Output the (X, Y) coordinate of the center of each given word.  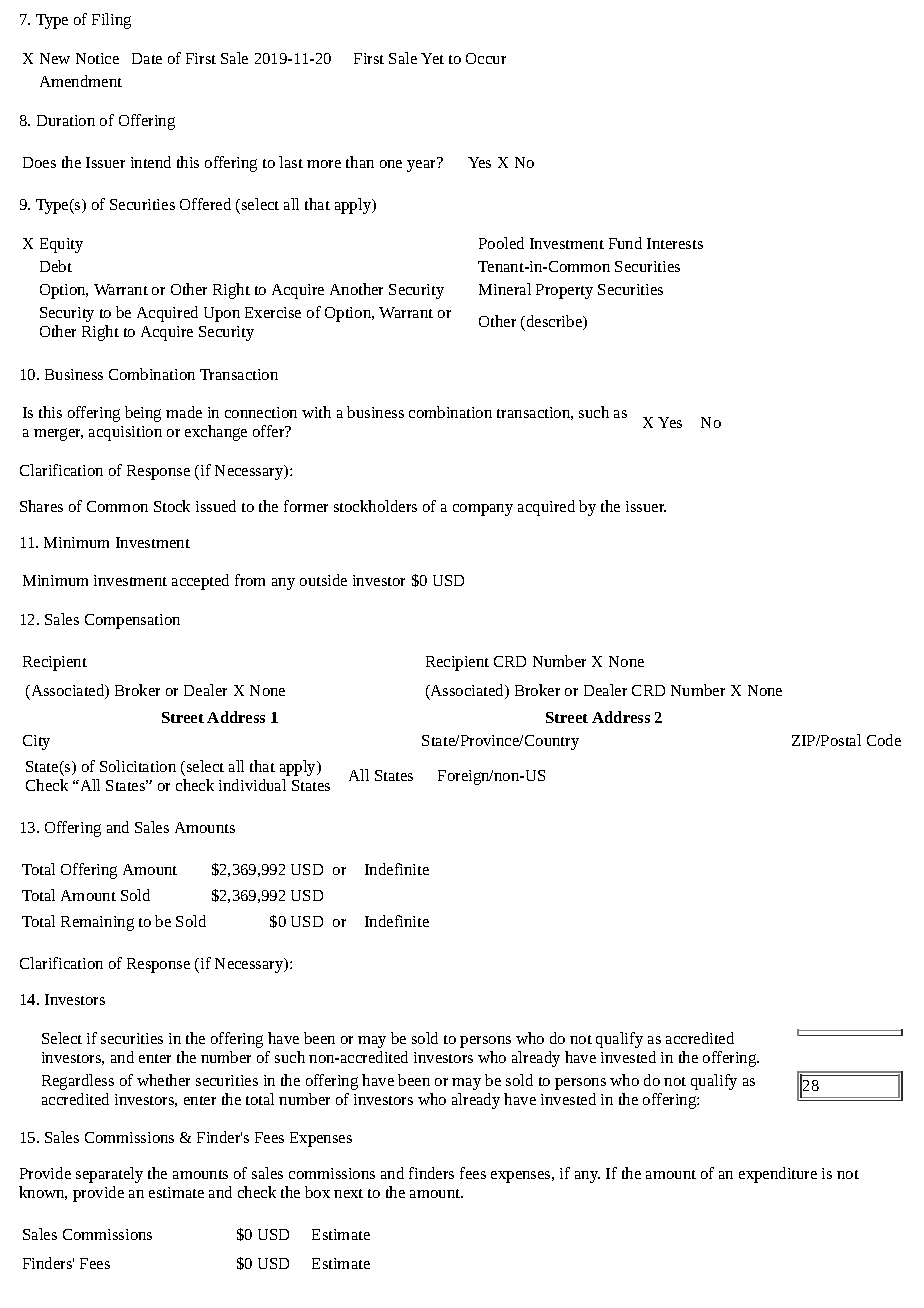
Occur (486, 58)
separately (109, 1175)
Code (884, 740)
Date (147, 58)
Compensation (132, 621)
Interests (675, 243)
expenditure (778, 1175)
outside (323, 580)
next (348, 1193)
